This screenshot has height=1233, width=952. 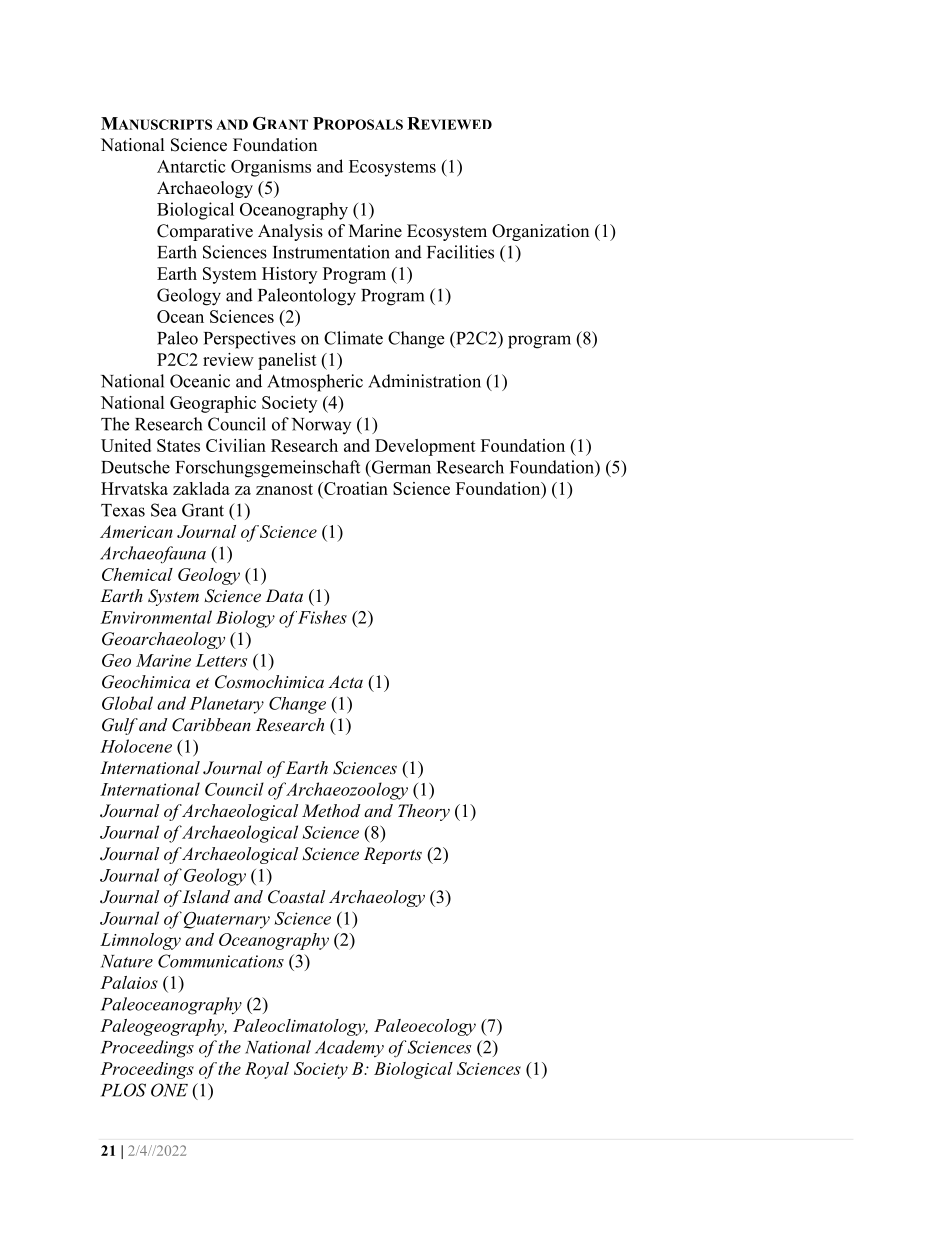 What do you see at coordinates (321, 426) in the screenshot?
I see `Norway` at bounding box center [321, 426].
